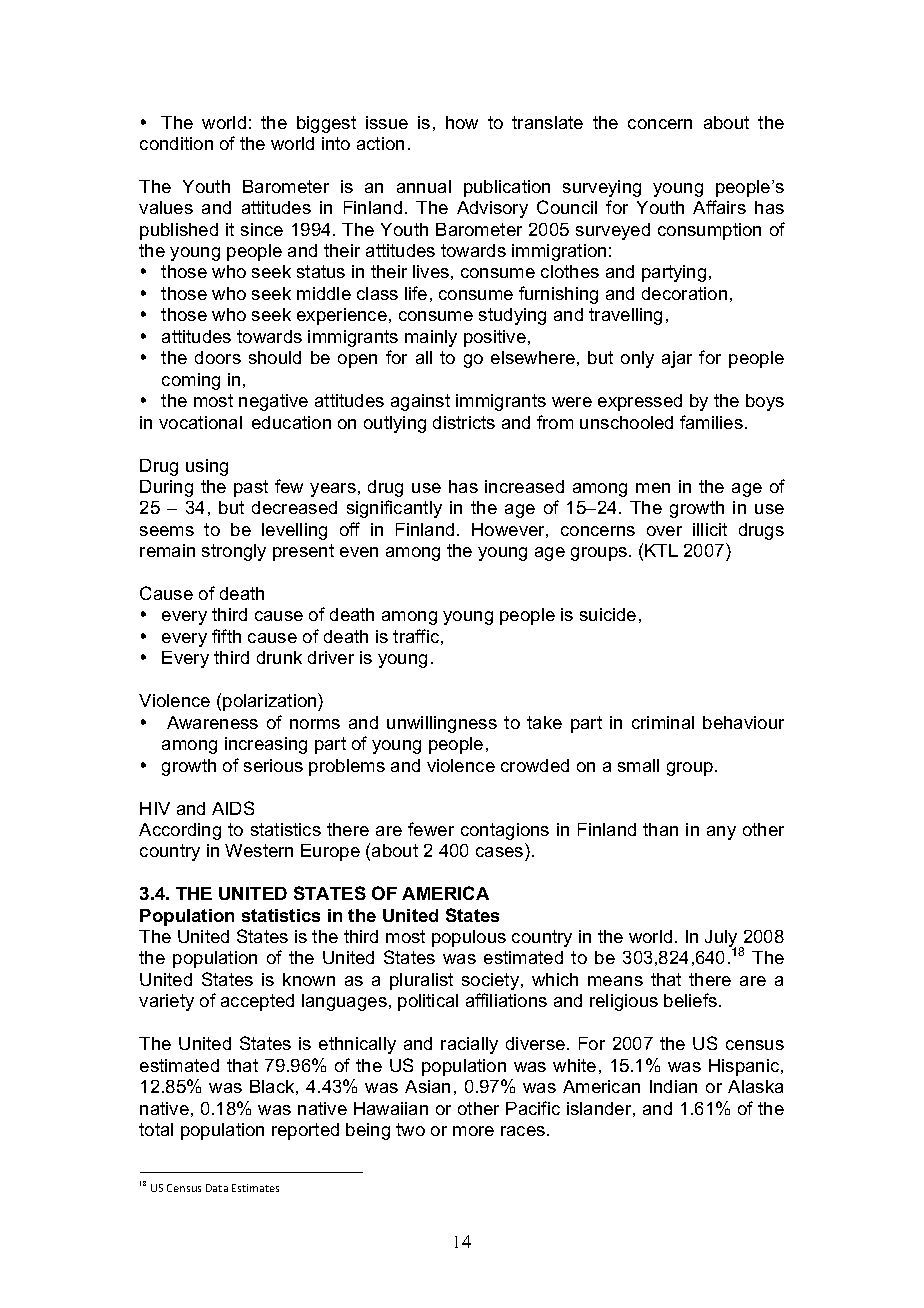 The width and height of the page is (924, 1308). I want to click on Affairs, so click(719, 207).
